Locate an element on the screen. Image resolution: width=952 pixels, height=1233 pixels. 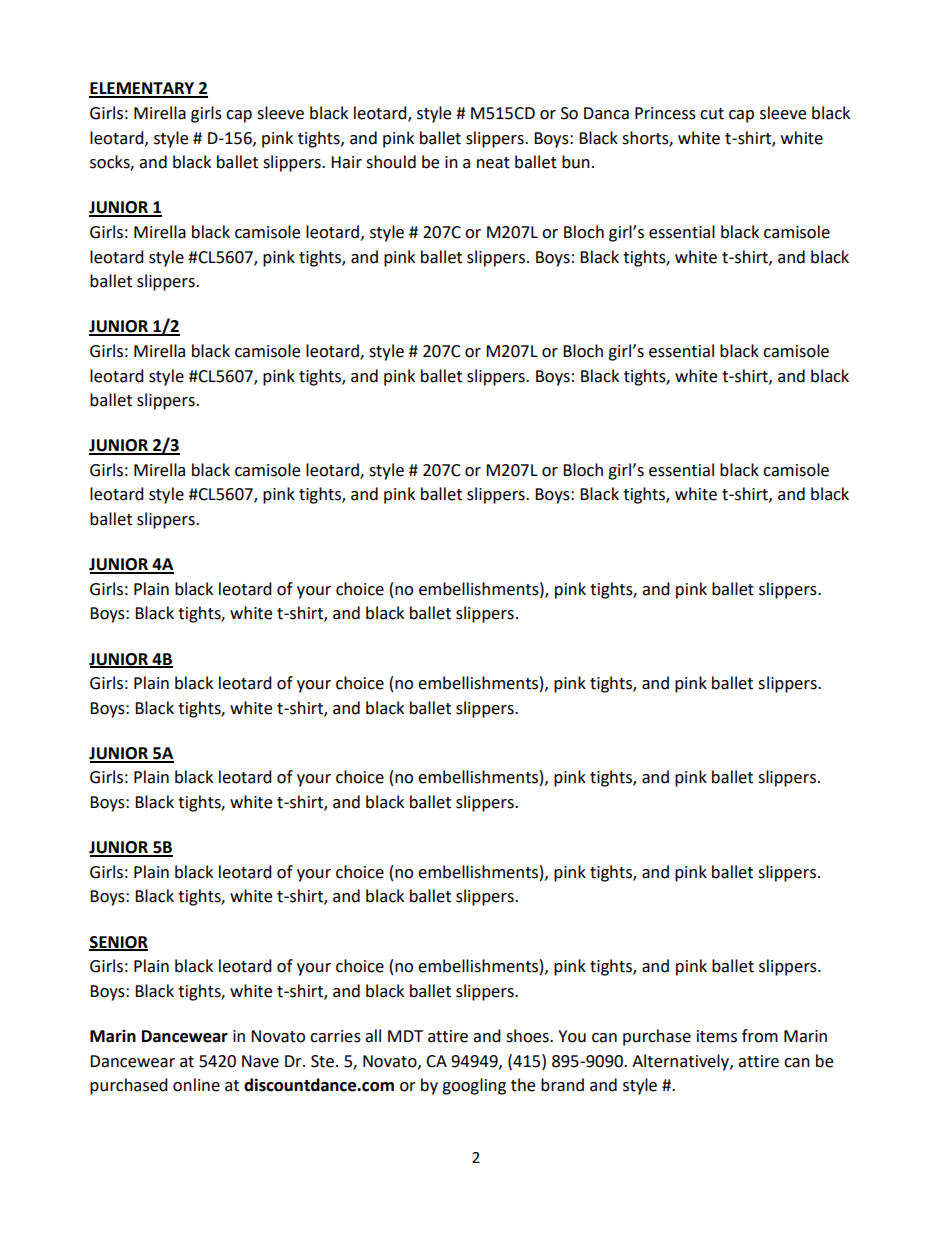
neat is located at coordinates (493, 163).
